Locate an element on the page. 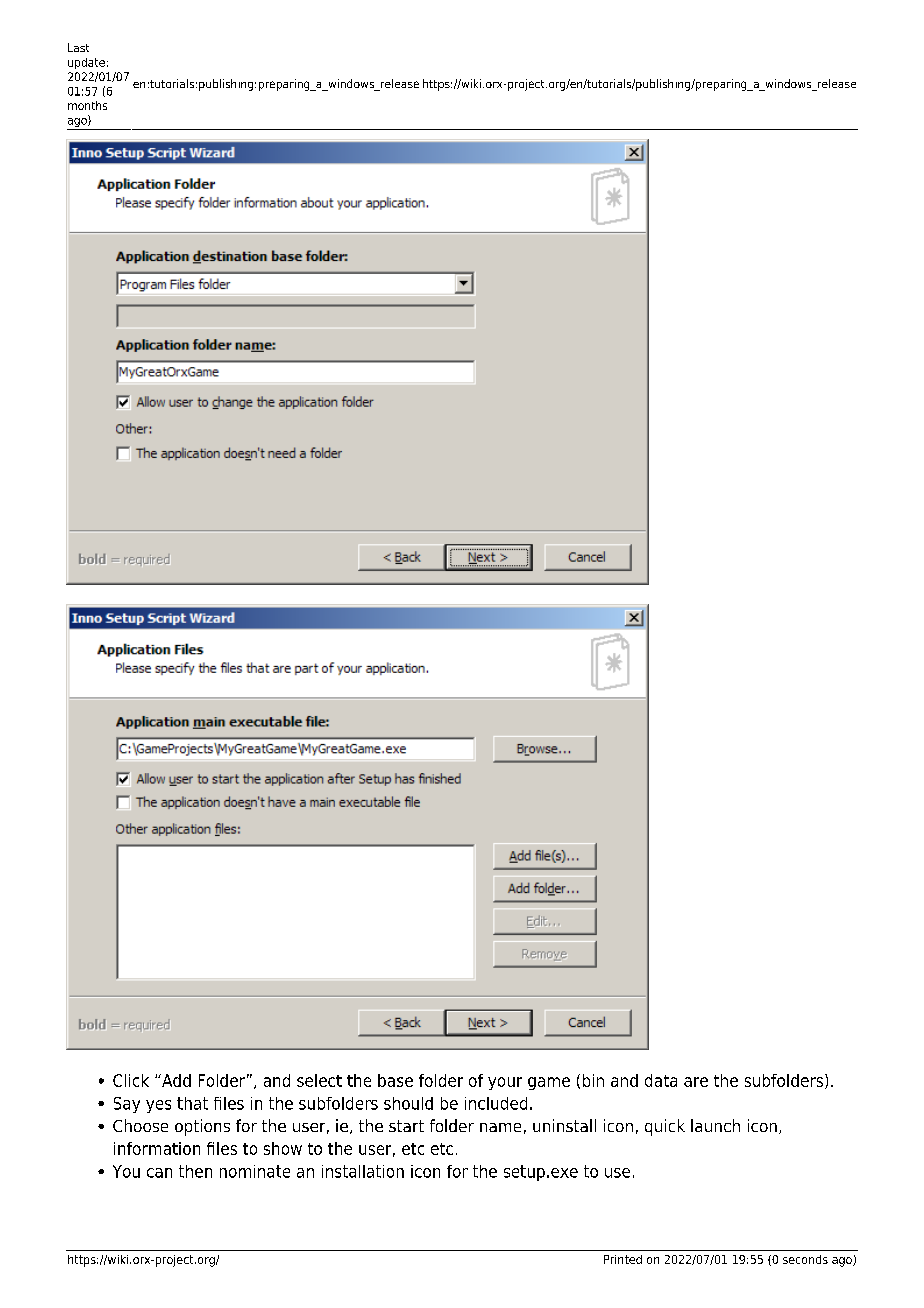 This image has height=1308, width=924. Add is located at coordinates (175, 1080).
